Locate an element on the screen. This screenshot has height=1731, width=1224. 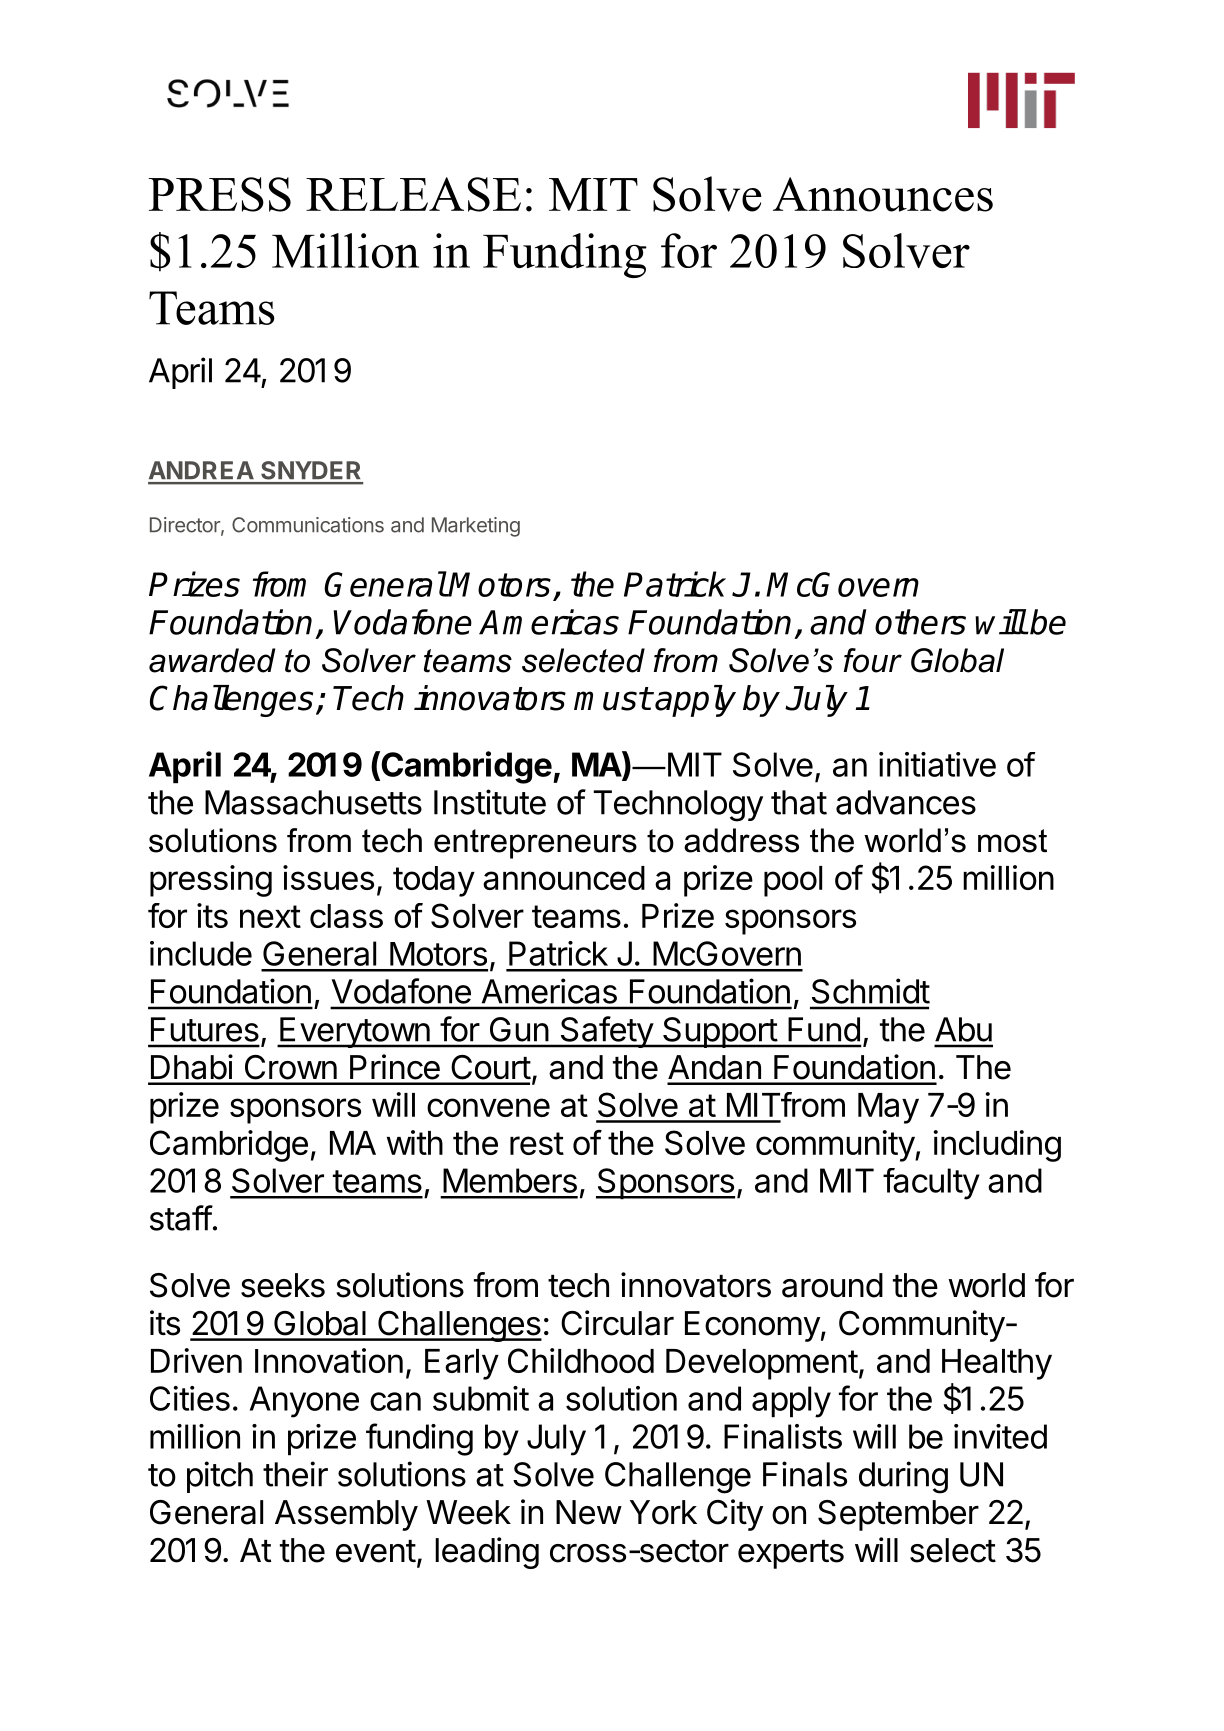
others is located at coordinates (920, 622).
